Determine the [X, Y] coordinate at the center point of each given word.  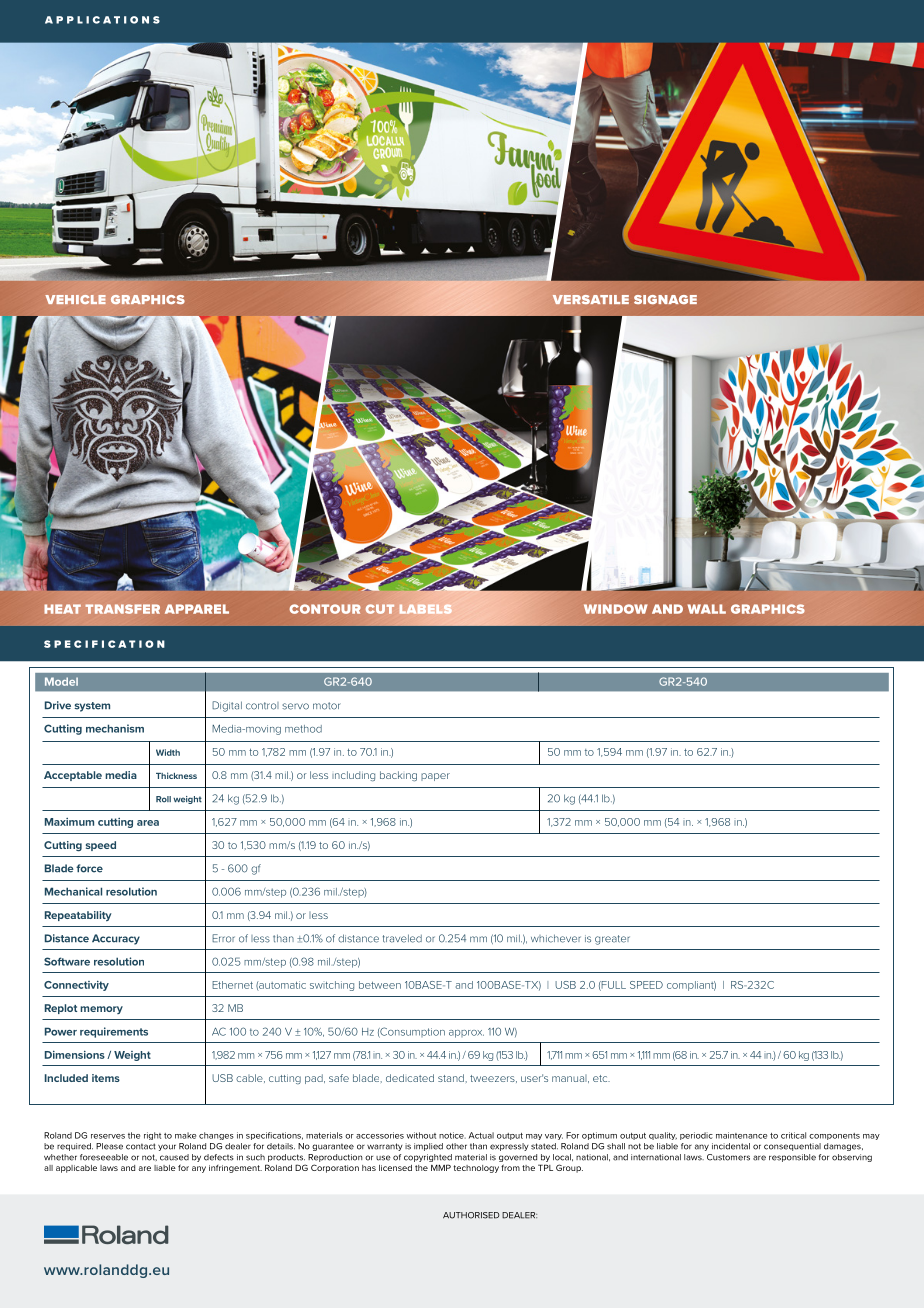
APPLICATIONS [102, 20]
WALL [707, 609]
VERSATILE [591, 299]
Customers [728, 1157]
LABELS [426, 609]
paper [435, 777]
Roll [163, 799]
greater [612, 940]
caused [174, 1157]
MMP [441, 1167]
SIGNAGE [665, 299]
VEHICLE [75, 299]
